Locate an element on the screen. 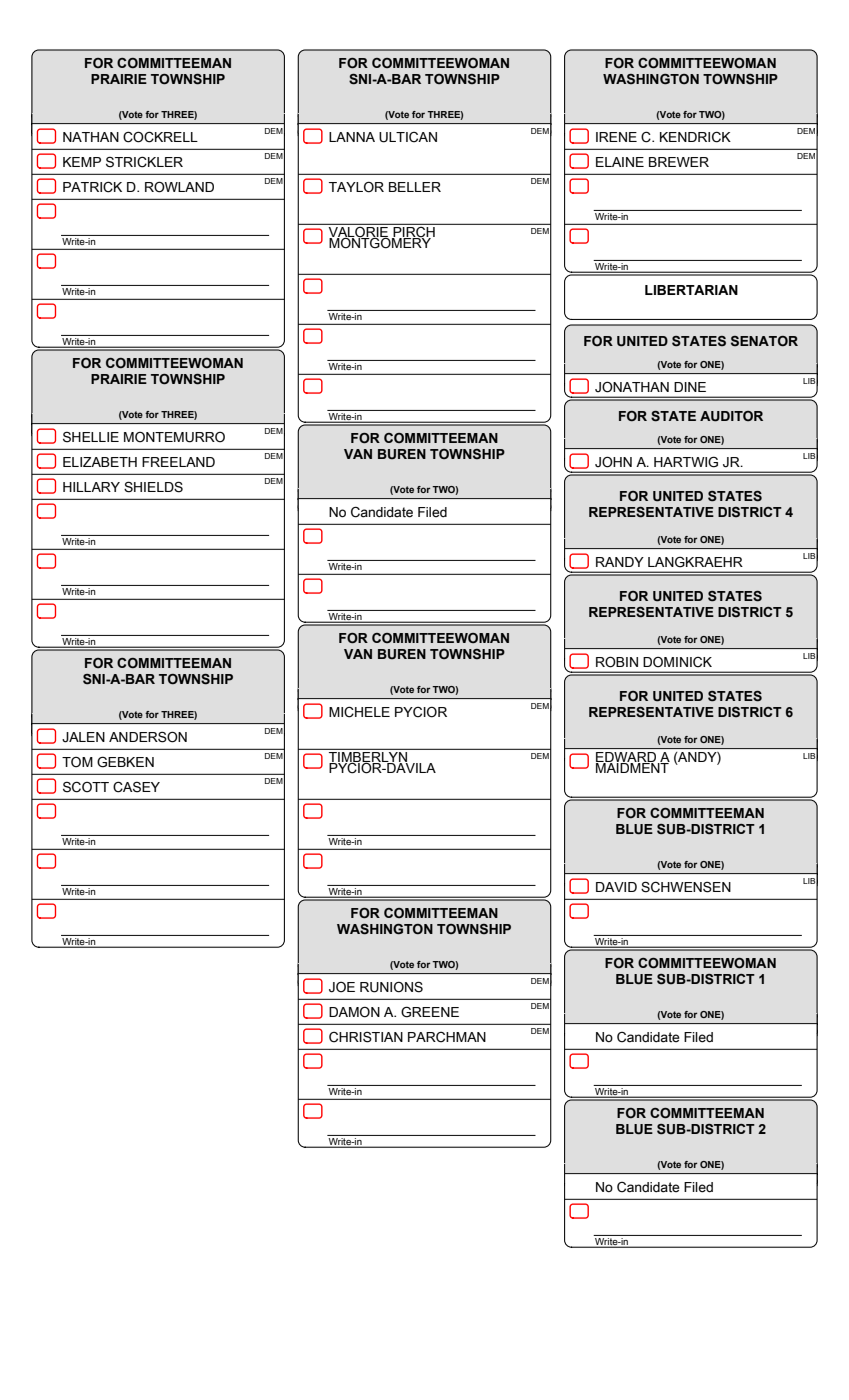 This screenshot has height=1400, width=849. MONTGOMERY is located at coordinates (381, 242).
